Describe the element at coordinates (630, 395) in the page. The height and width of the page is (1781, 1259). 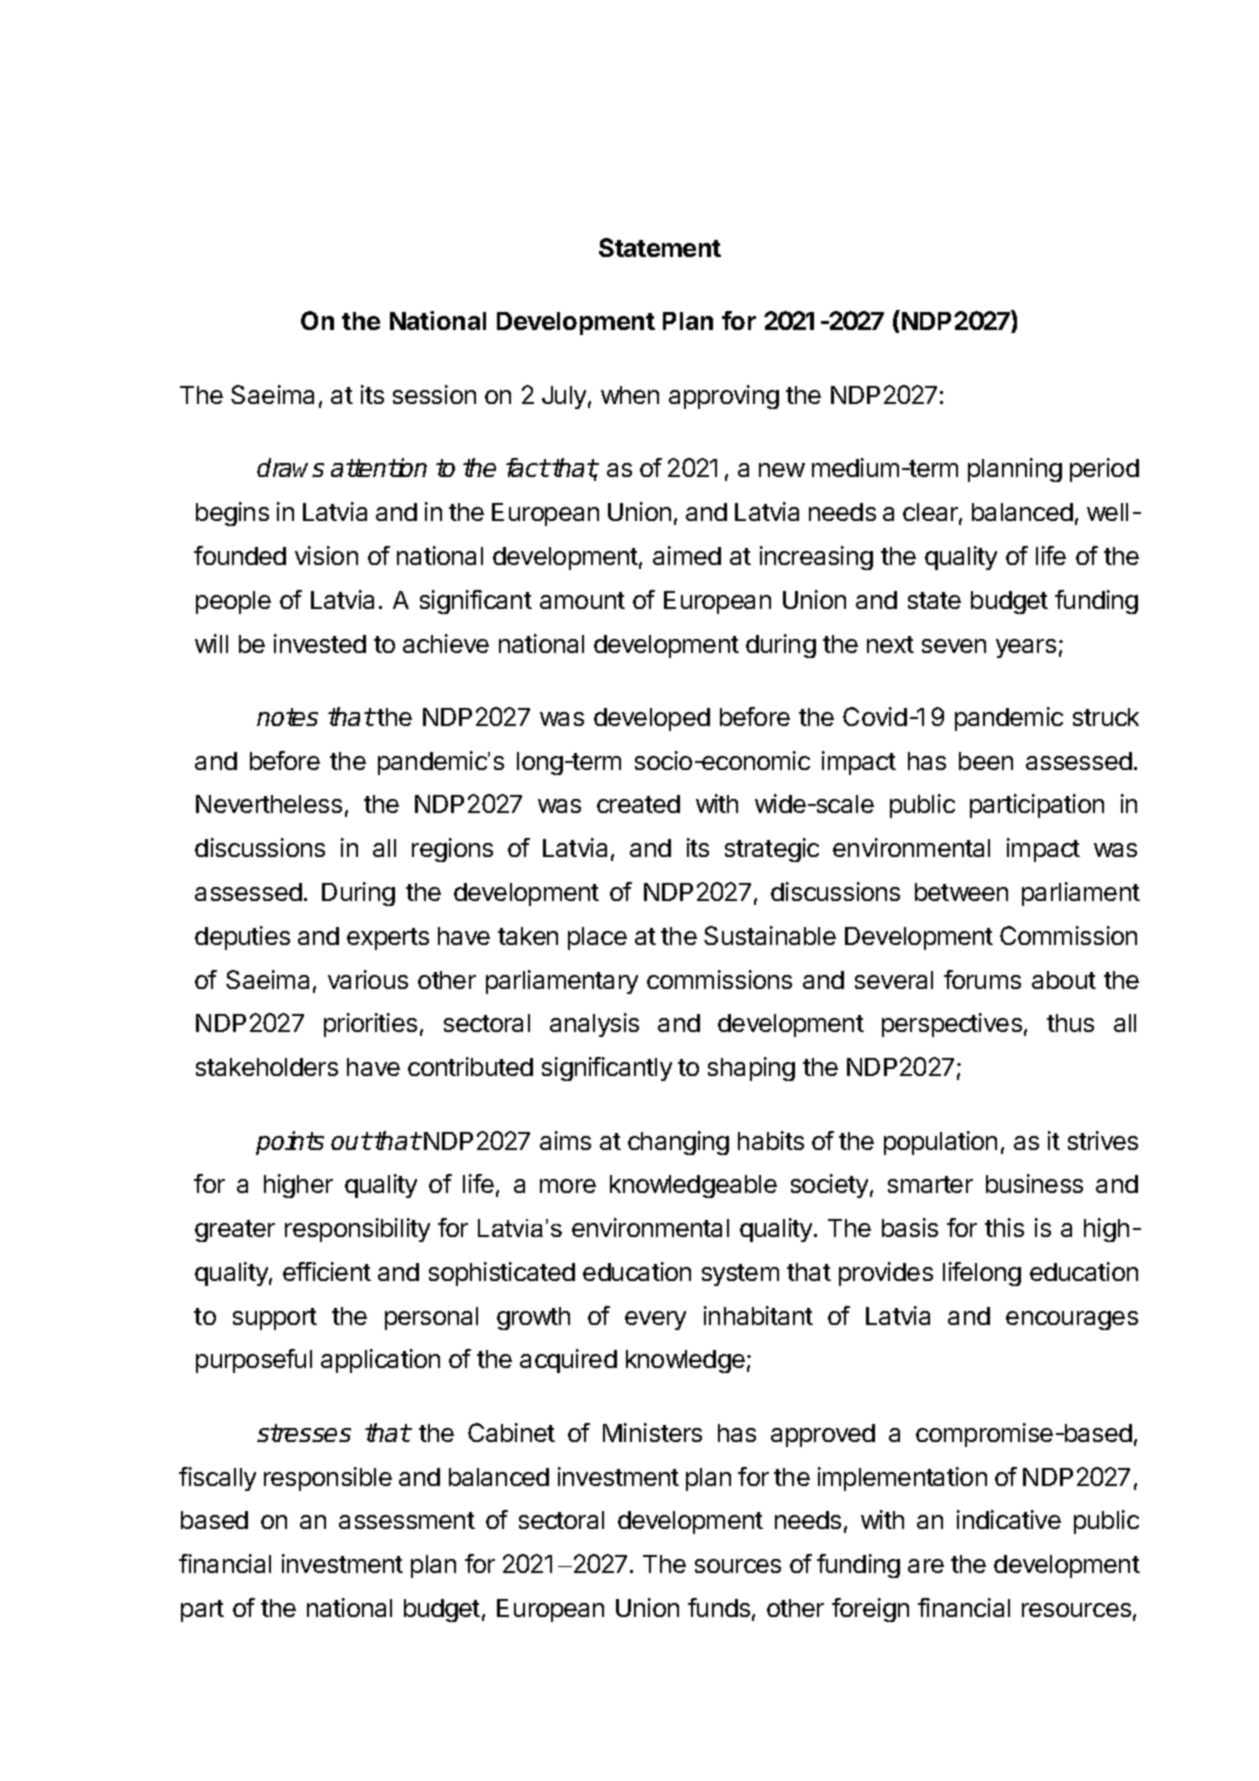
I see `when` at that location.
